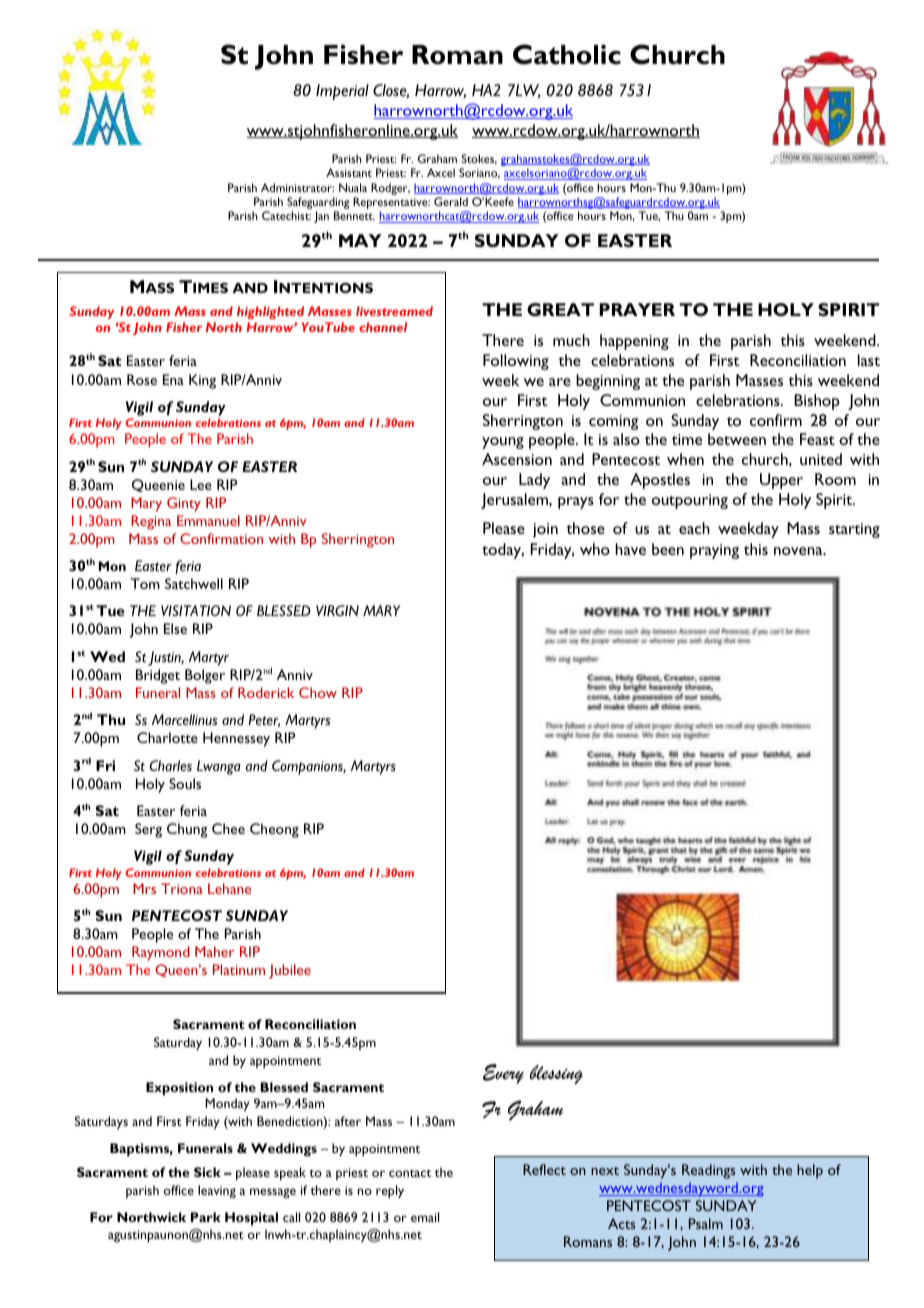 Image resolution: width=924 pixels, height=1308 pixels. What do you see at coordinates (208, 520) in the screenshot?
I see `Emmanuel` at bounding box center [208, 520].
